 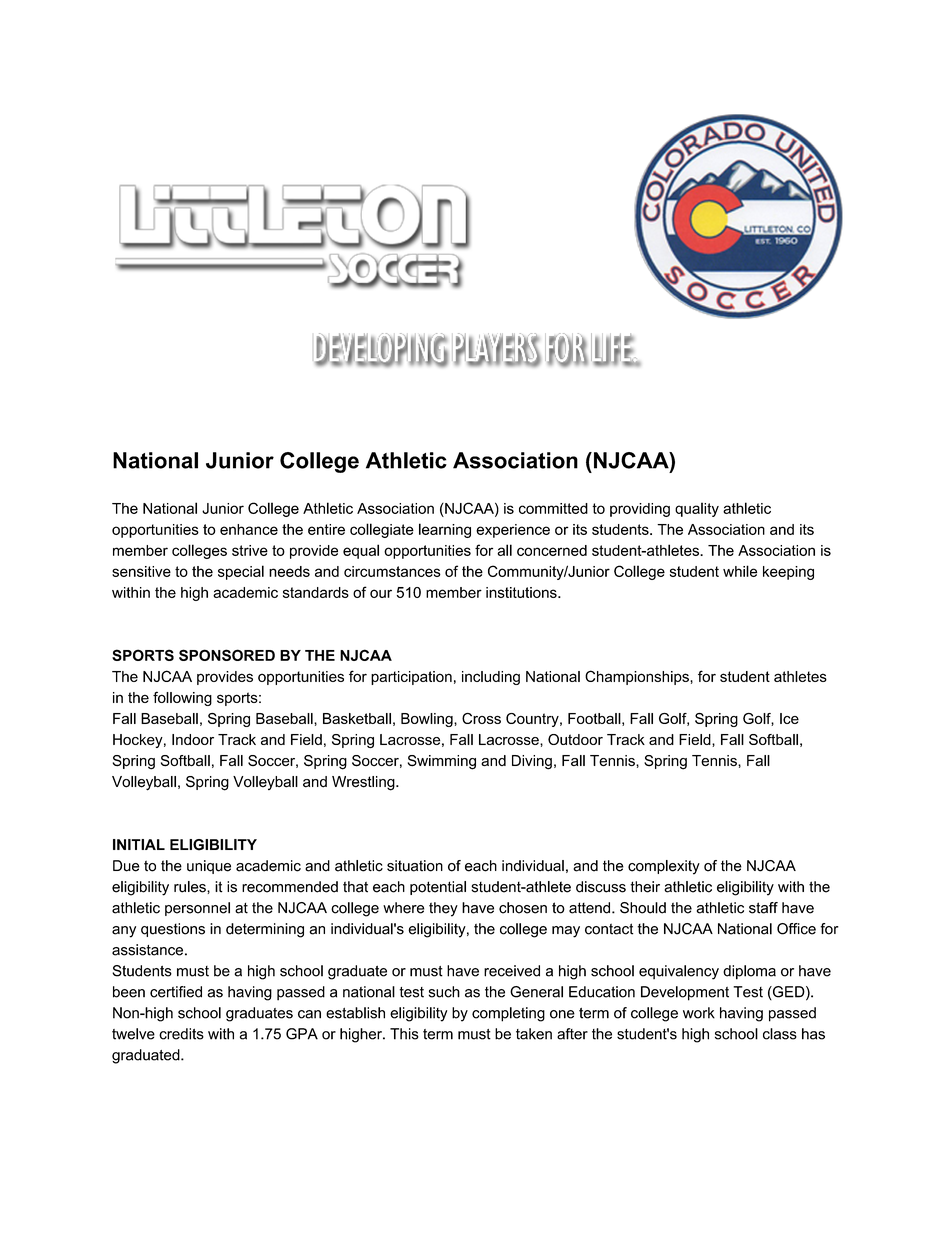 I want to click on Swimming, so click(x=442, y=762).
